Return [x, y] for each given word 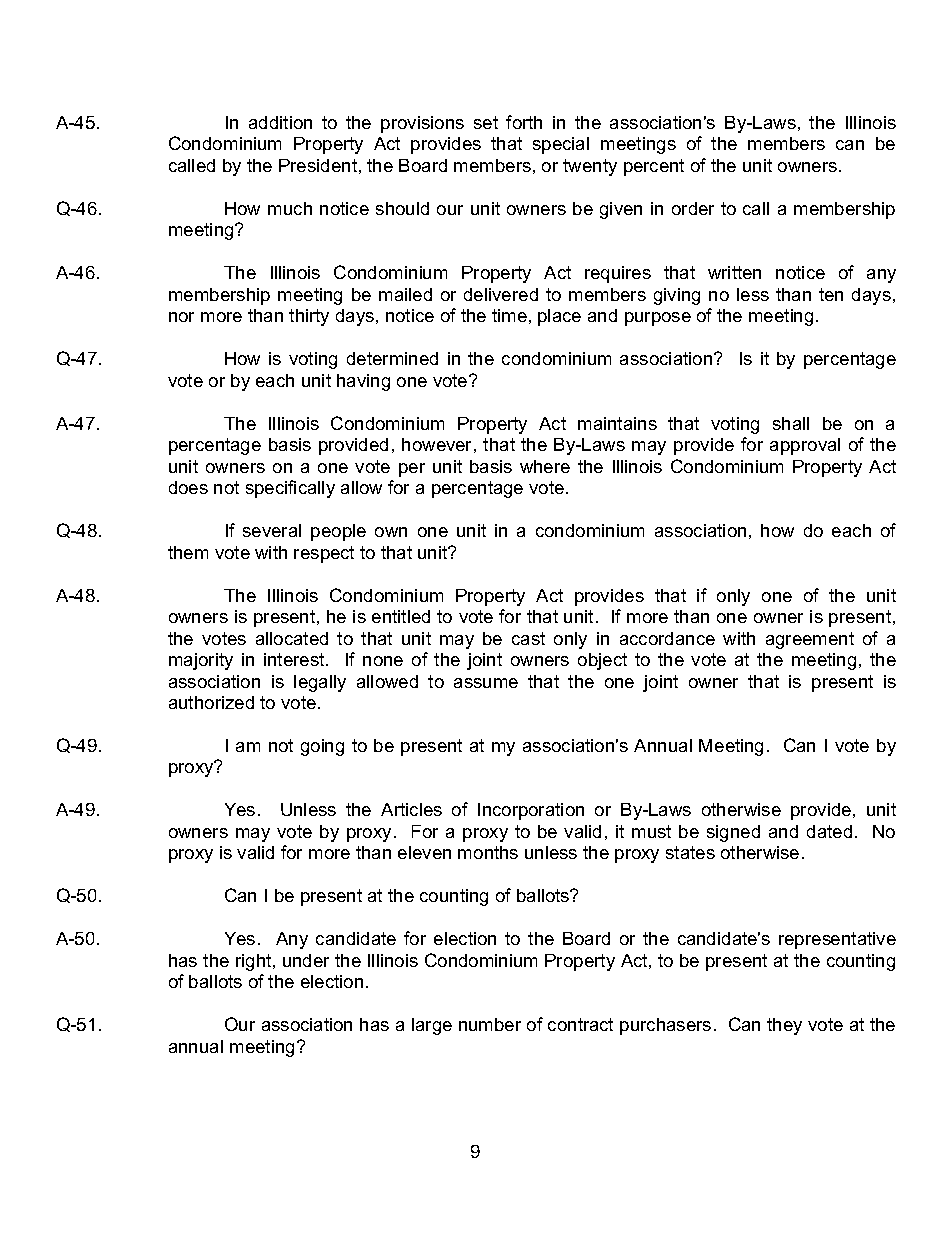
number [490, 1024]
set [486, 122]
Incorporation [531, 811]
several [272, 530]
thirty [309, 317]
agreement [810, 640]
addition [280, 122]
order [693, 208]
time [509, 315]
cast [528, 638]
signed [733, 833]
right [255, 962]
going [322, 747]
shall [791, 423]
